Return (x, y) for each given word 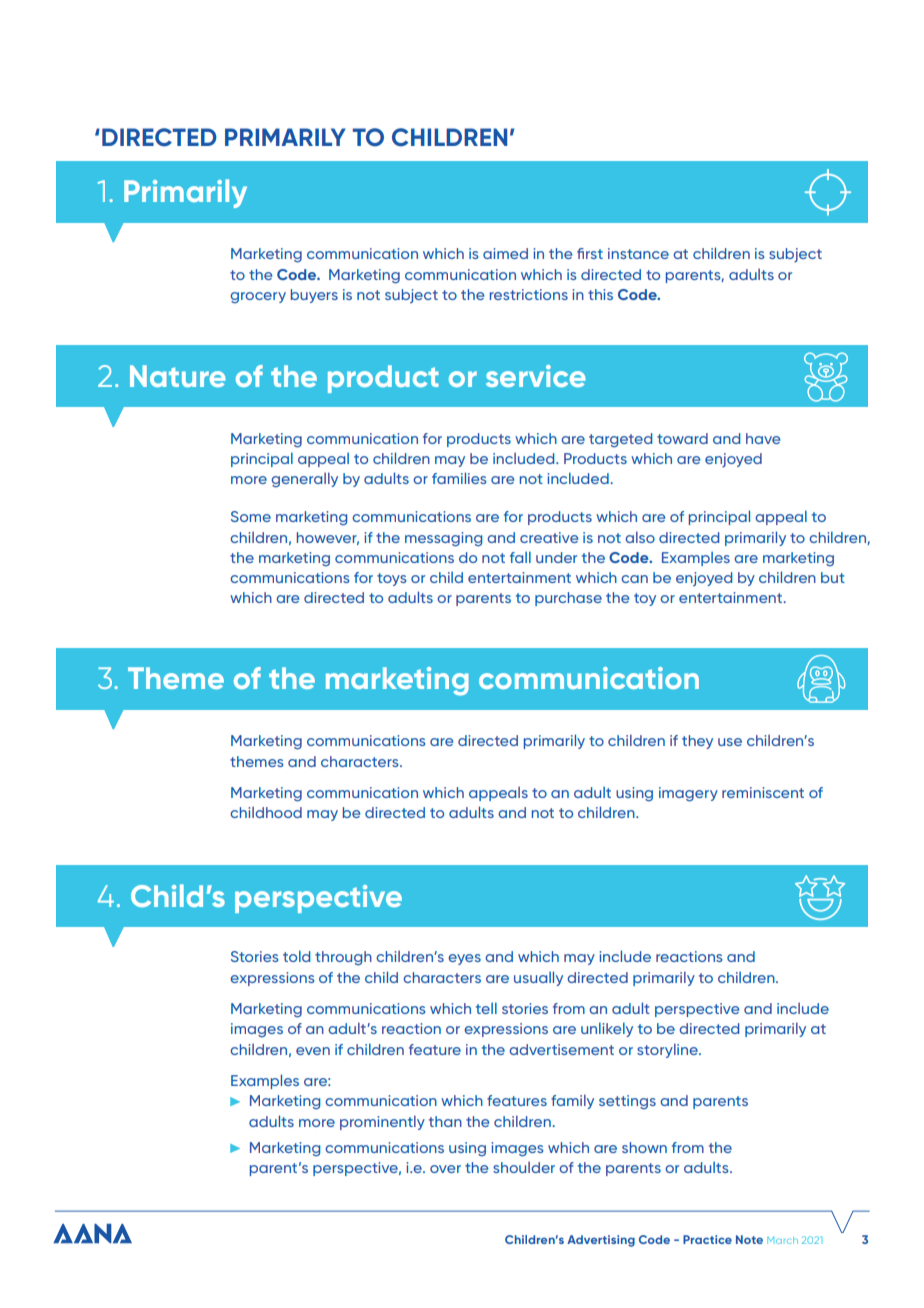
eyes (464, 959)
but (833, 577)
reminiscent (763, 792)
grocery (258, 298)
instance (638, 253)
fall (520, 557)
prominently (382, 1122)
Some (251, 516)
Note (749, 1239)
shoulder (524, 1167)
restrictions (529, 294)
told (297, 956)
